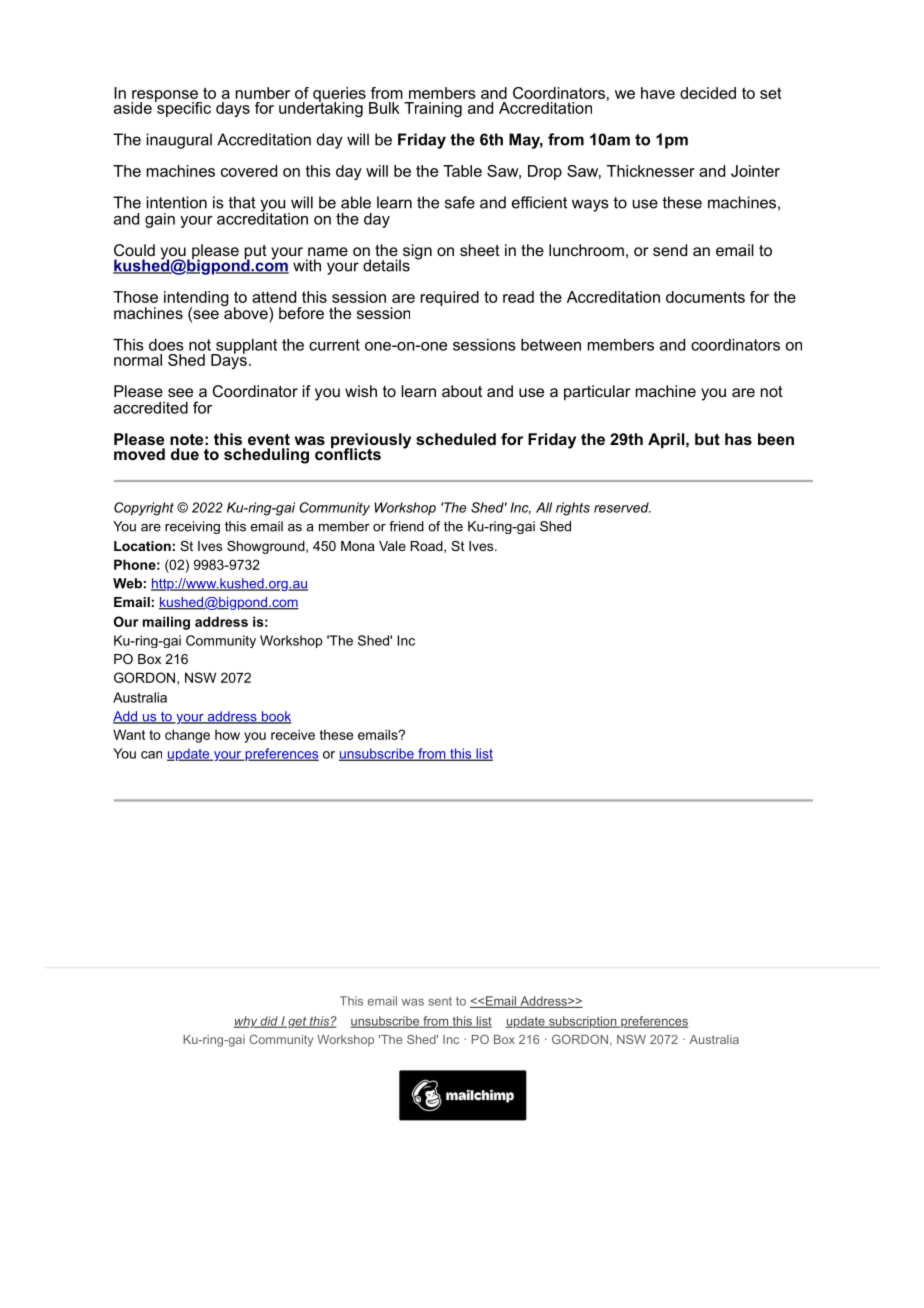 This page has width=924, height=1308. Describe the element at coordinates (583, 1022) in the page. I see `subscription` at that location.
